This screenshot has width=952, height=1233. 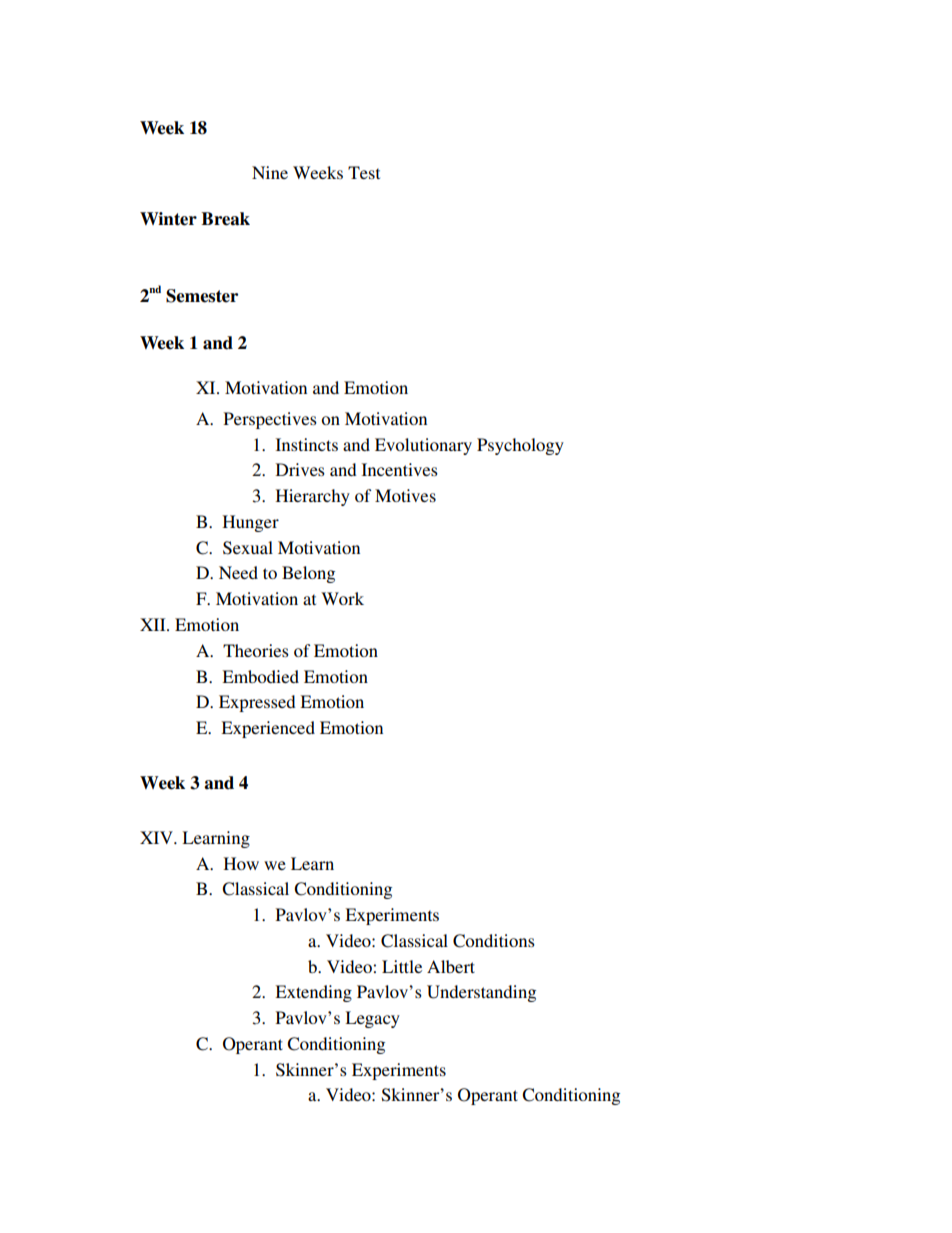 I want to click on Break, so click(x=225, y=219).
